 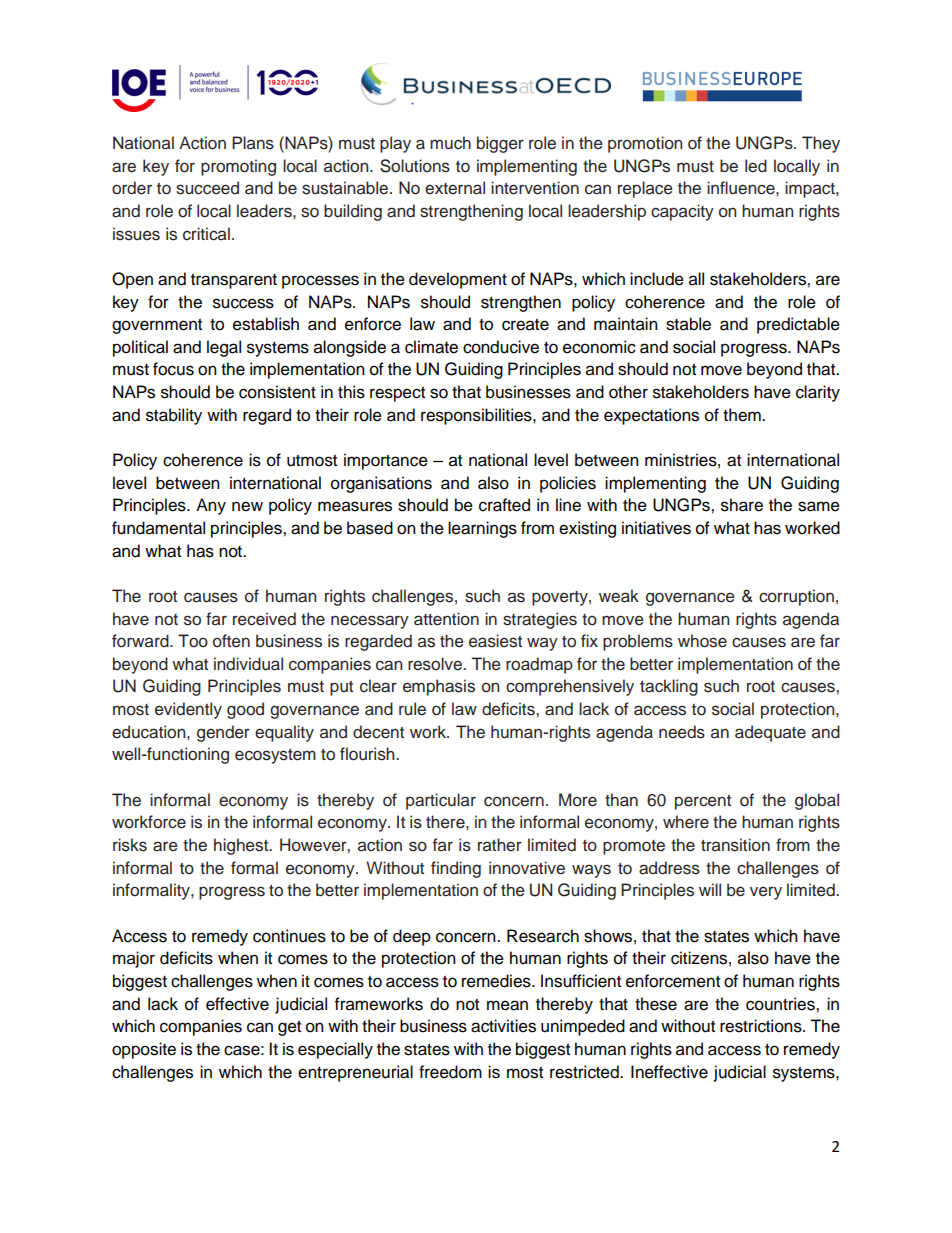 What do you see at coordinates (144, 1050) in the screenshot?
I see `opposite` at bounding box center [144, 1050].
